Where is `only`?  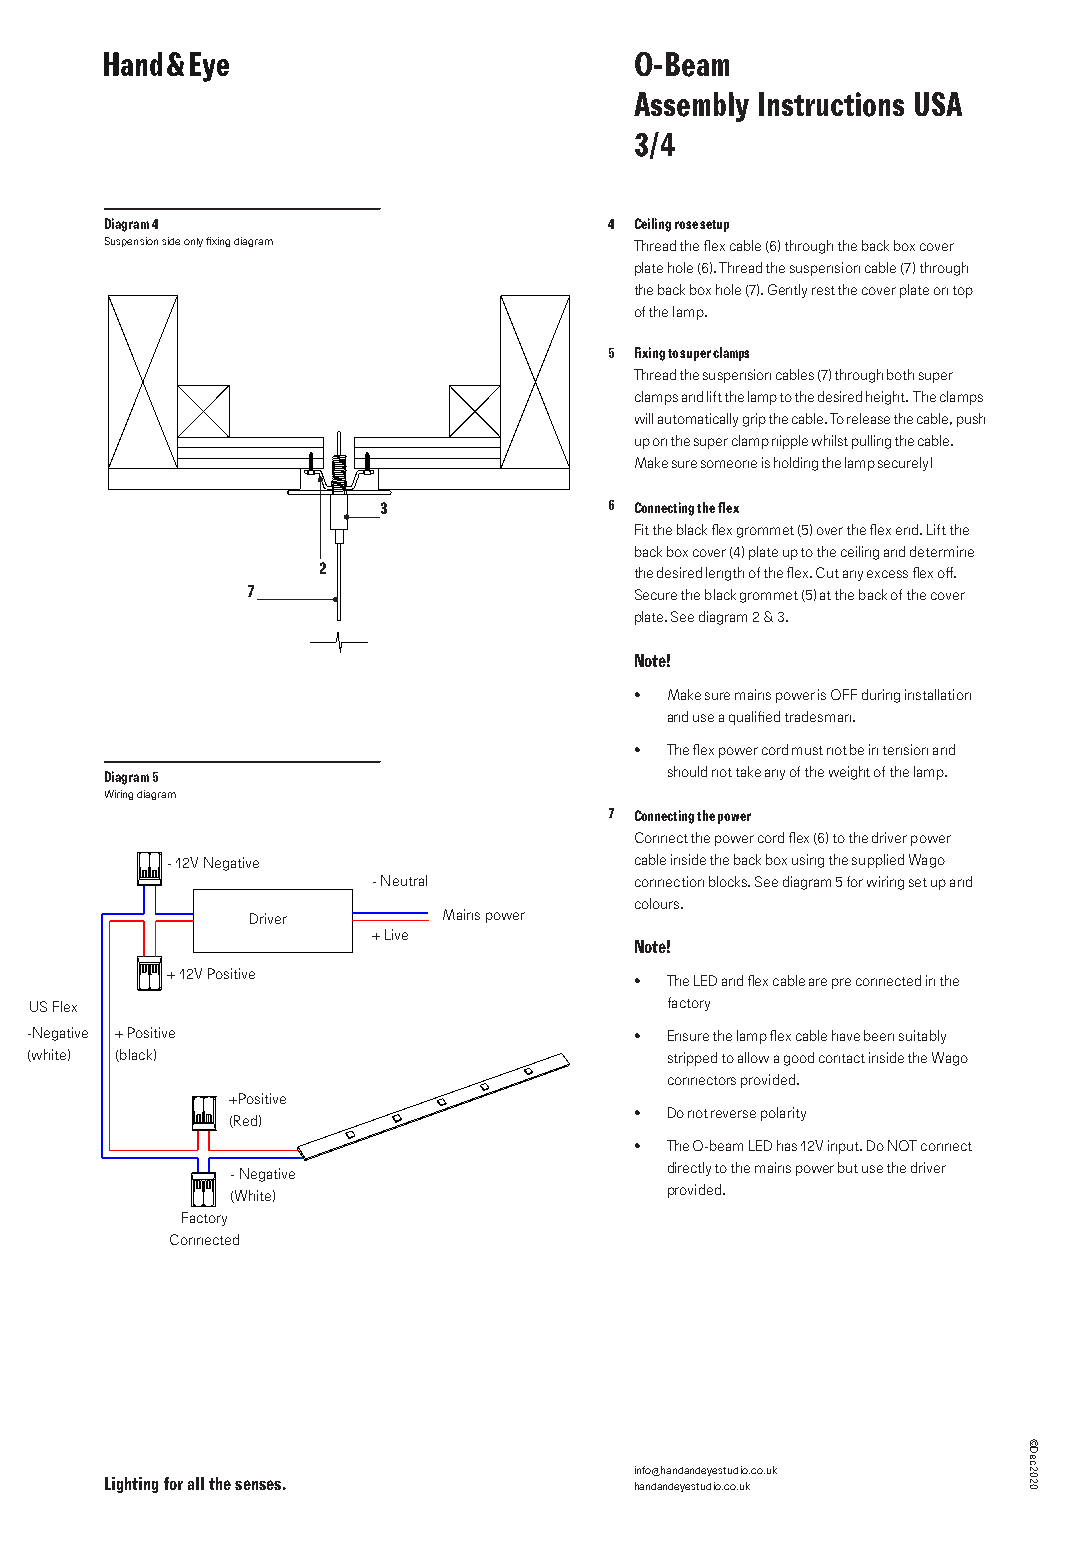 only is located at coordinates (193, 242).
